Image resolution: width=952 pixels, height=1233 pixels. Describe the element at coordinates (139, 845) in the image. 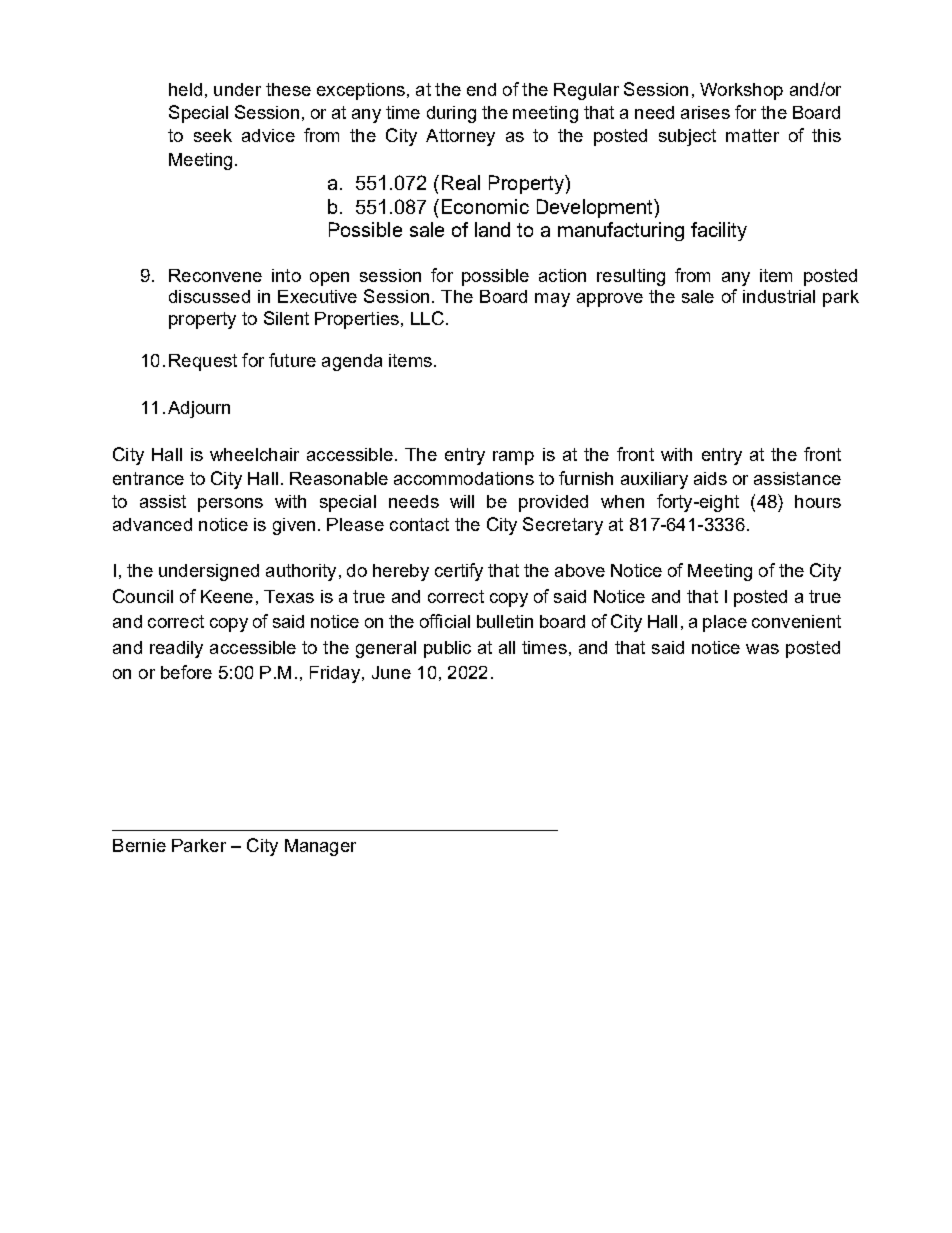

I see `Bernie` at that location.
